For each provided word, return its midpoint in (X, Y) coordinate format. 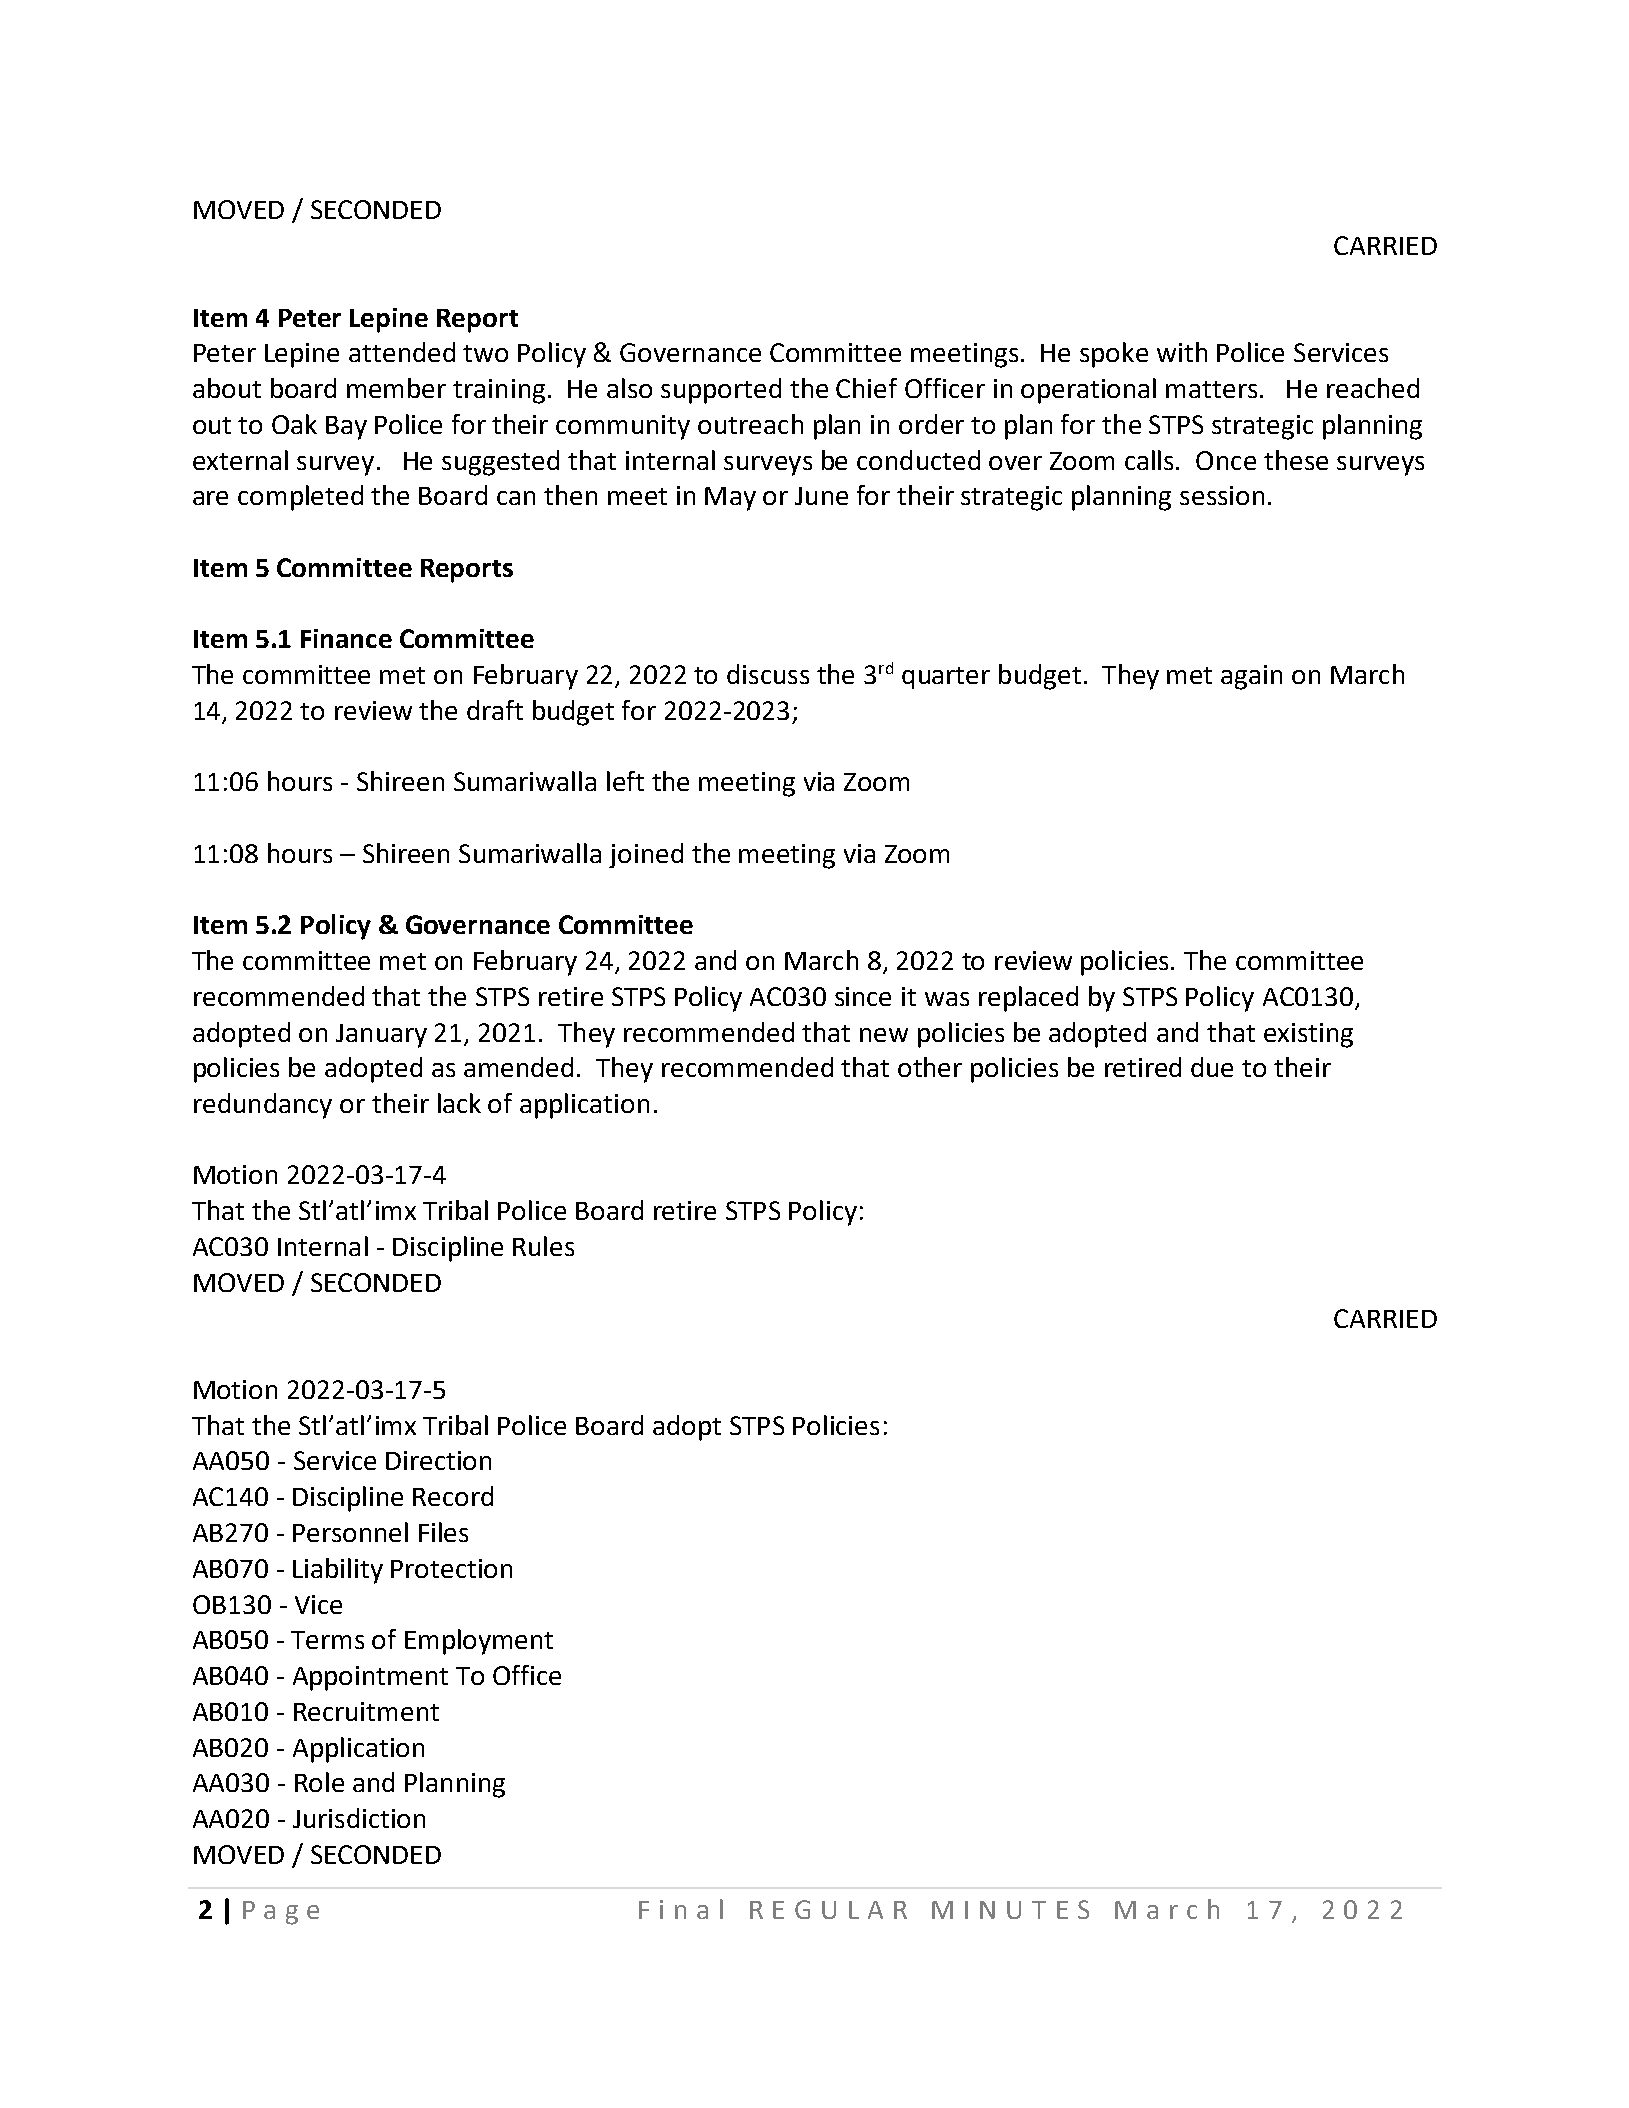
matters (1211, 389)
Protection (451, 1568)
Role (319, 1782)
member (396, 388)
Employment (479, 1642)
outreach (750, 424)
